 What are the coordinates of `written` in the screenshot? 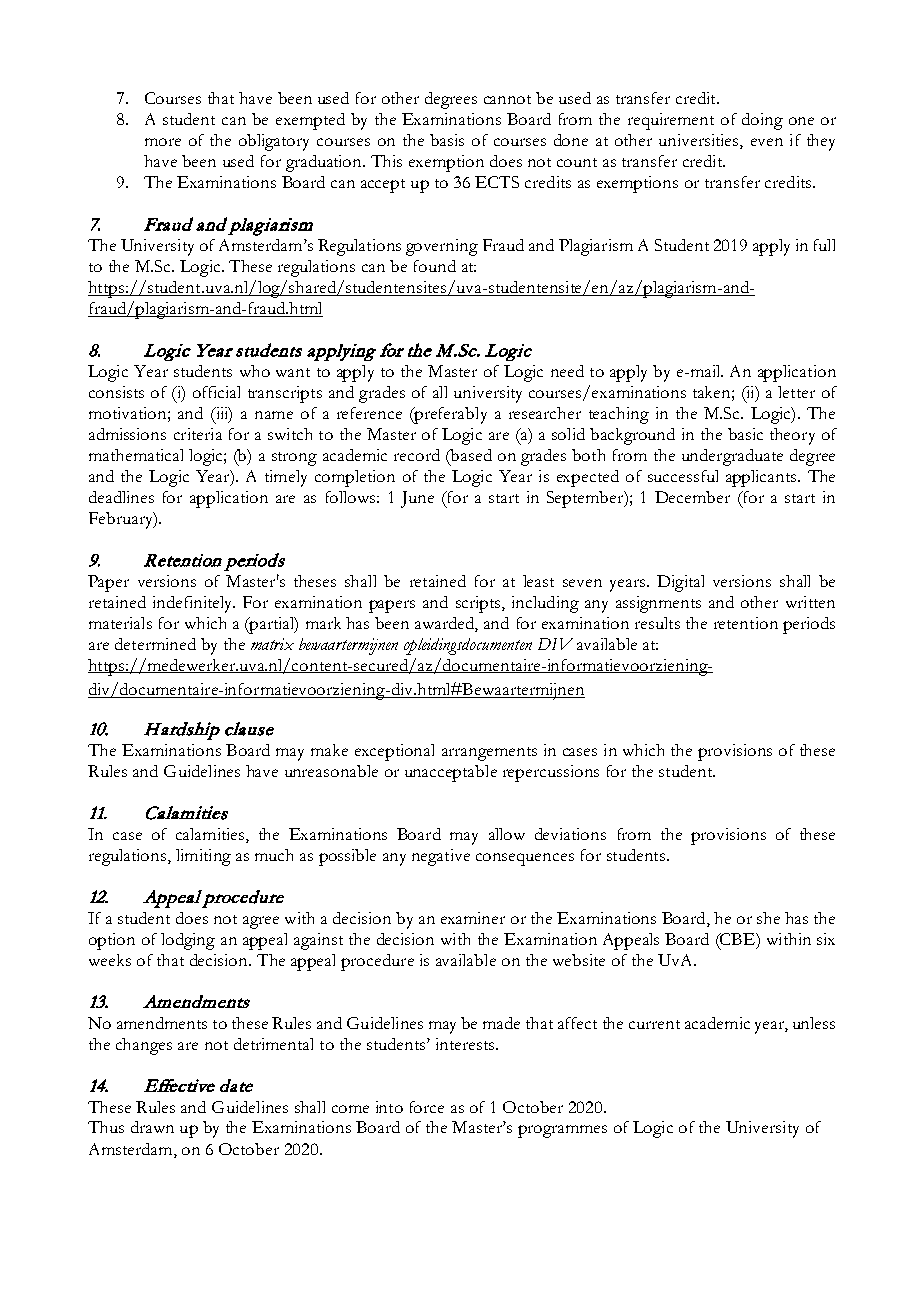 It's located at (810, 602).
